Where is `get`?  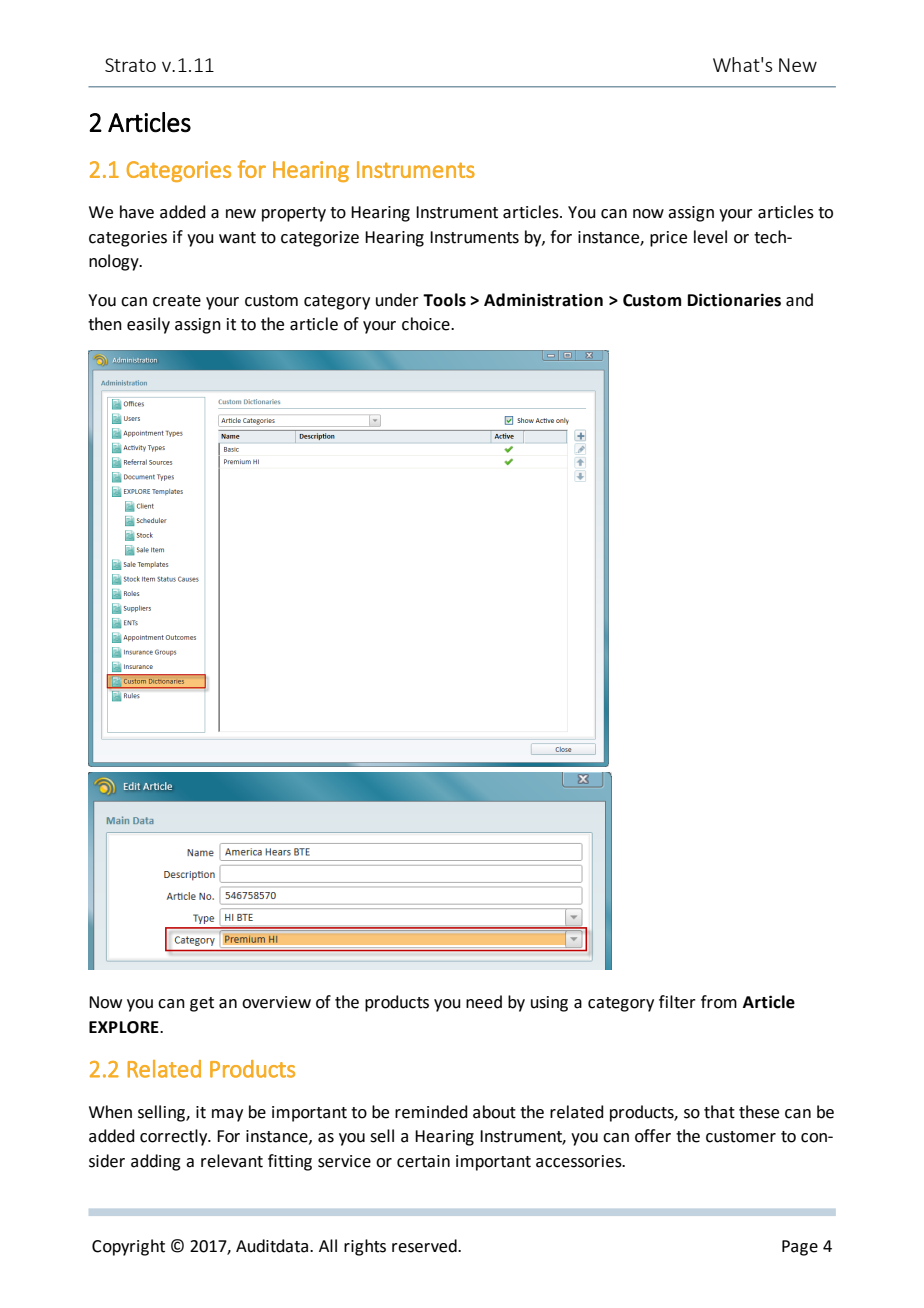
get is located at coordinates (202, 1004).
